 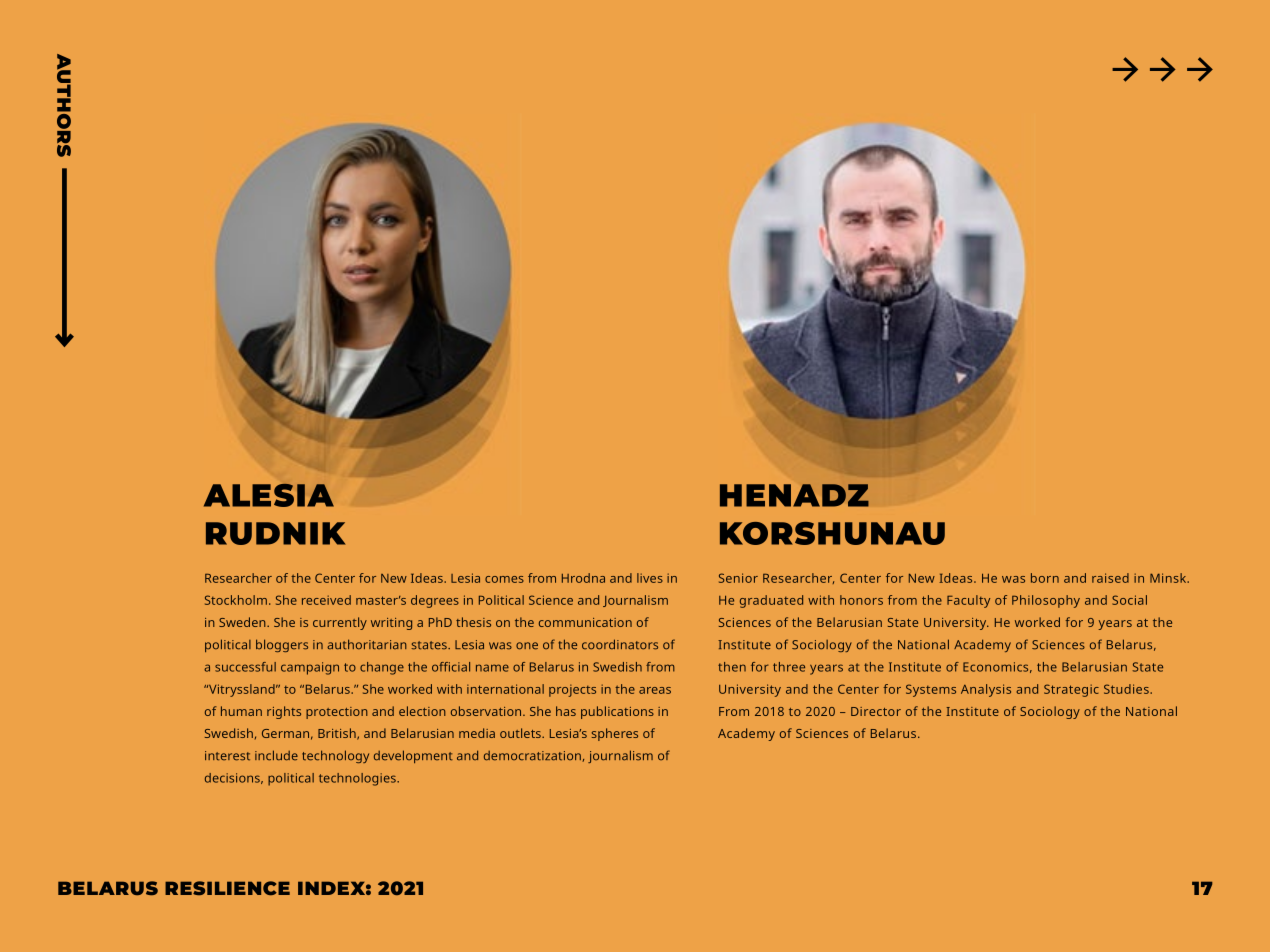 What do you see at coordinates (358, 779) in the page?
I see `technologies` at bounding box center [358, 779].
